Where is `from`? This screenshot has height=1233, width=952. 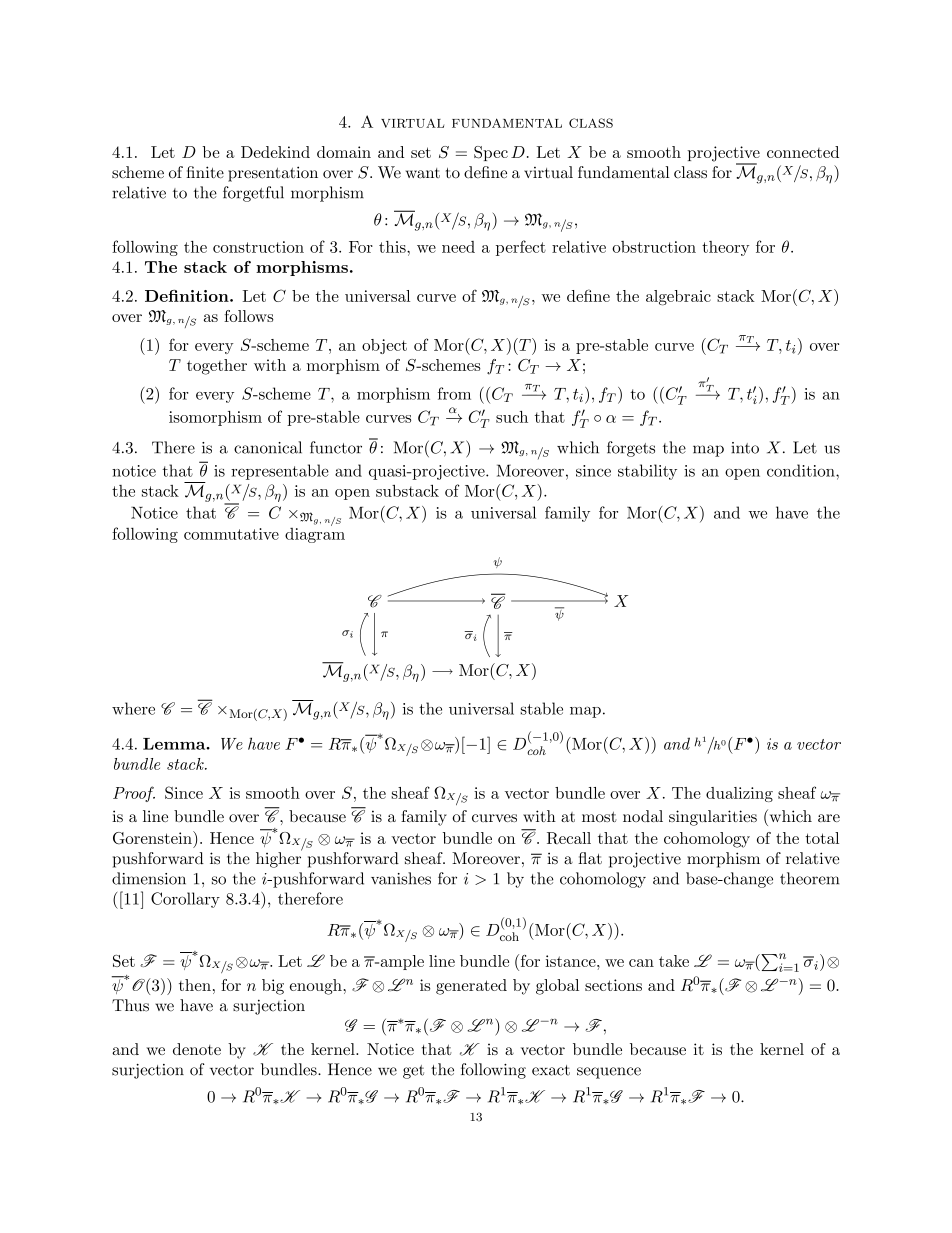
from is located at coordinates (454, 393).
